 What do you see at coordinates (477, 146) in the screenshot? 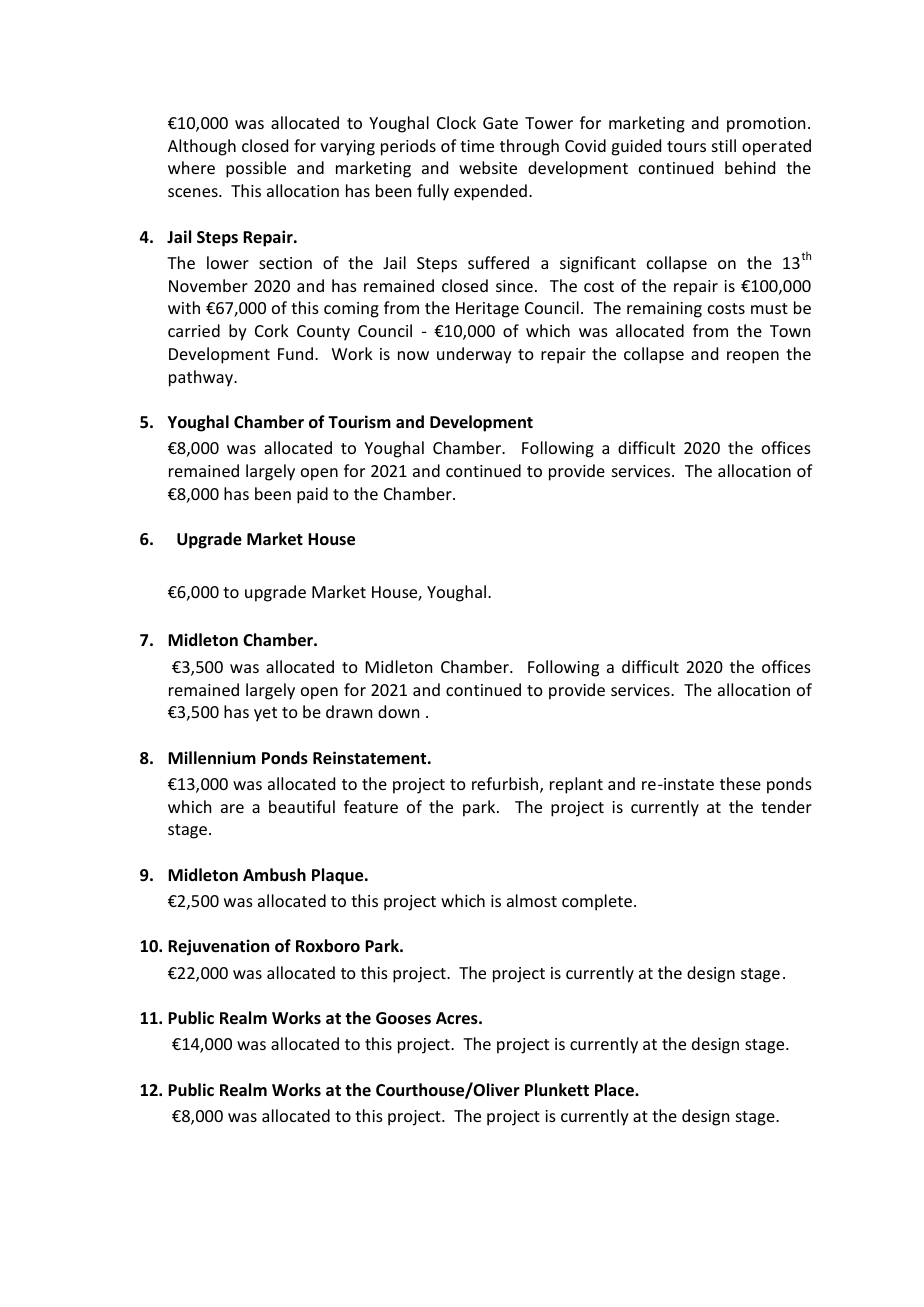
I see `time` at bounding box center [477, 146].
